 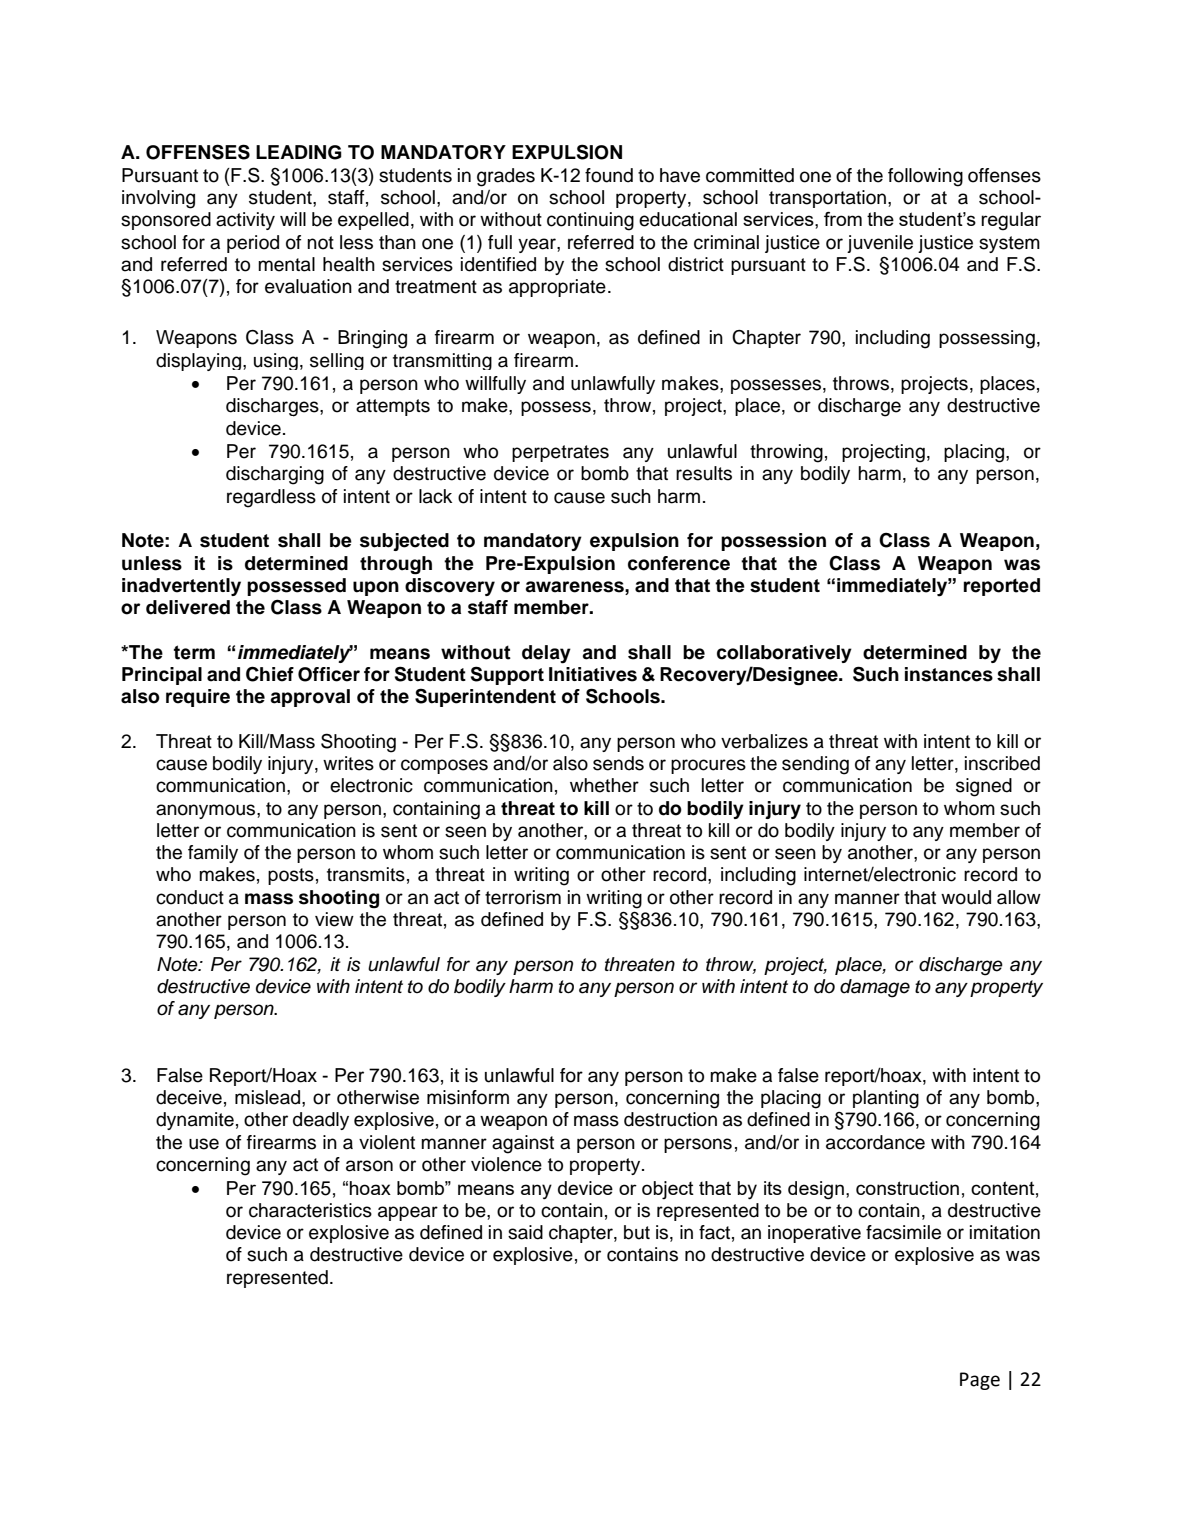 What do you see at coordinates (980, 1381) in the document?
I see `Page` at bounding box center [980, 1381].
